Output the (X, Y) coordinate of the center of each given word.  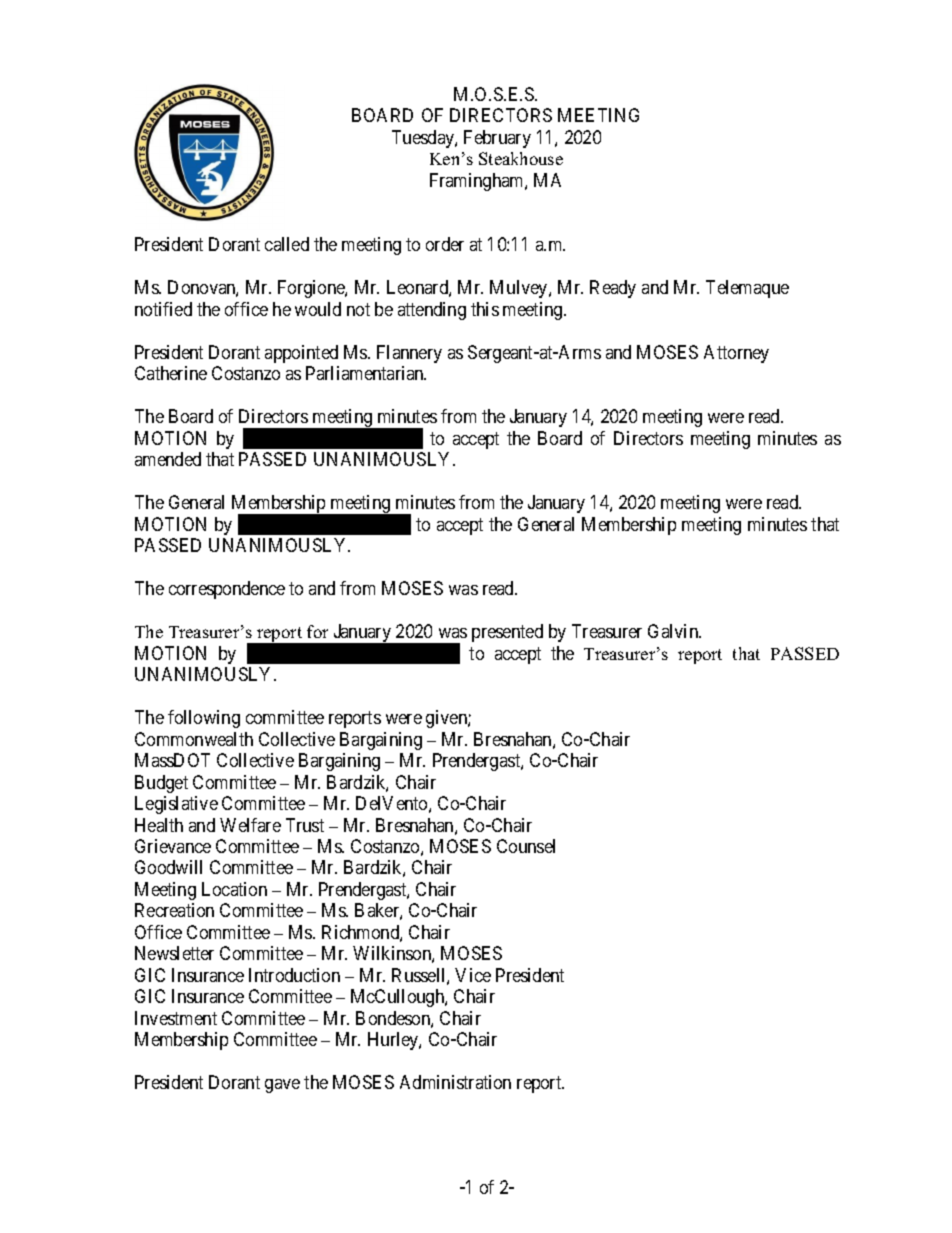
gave (282, 1086)
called (287, 244)
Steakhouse (521, 158)
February (497, 139)
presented (507, 633)
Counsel (526, 846)
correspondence (227, 590)
